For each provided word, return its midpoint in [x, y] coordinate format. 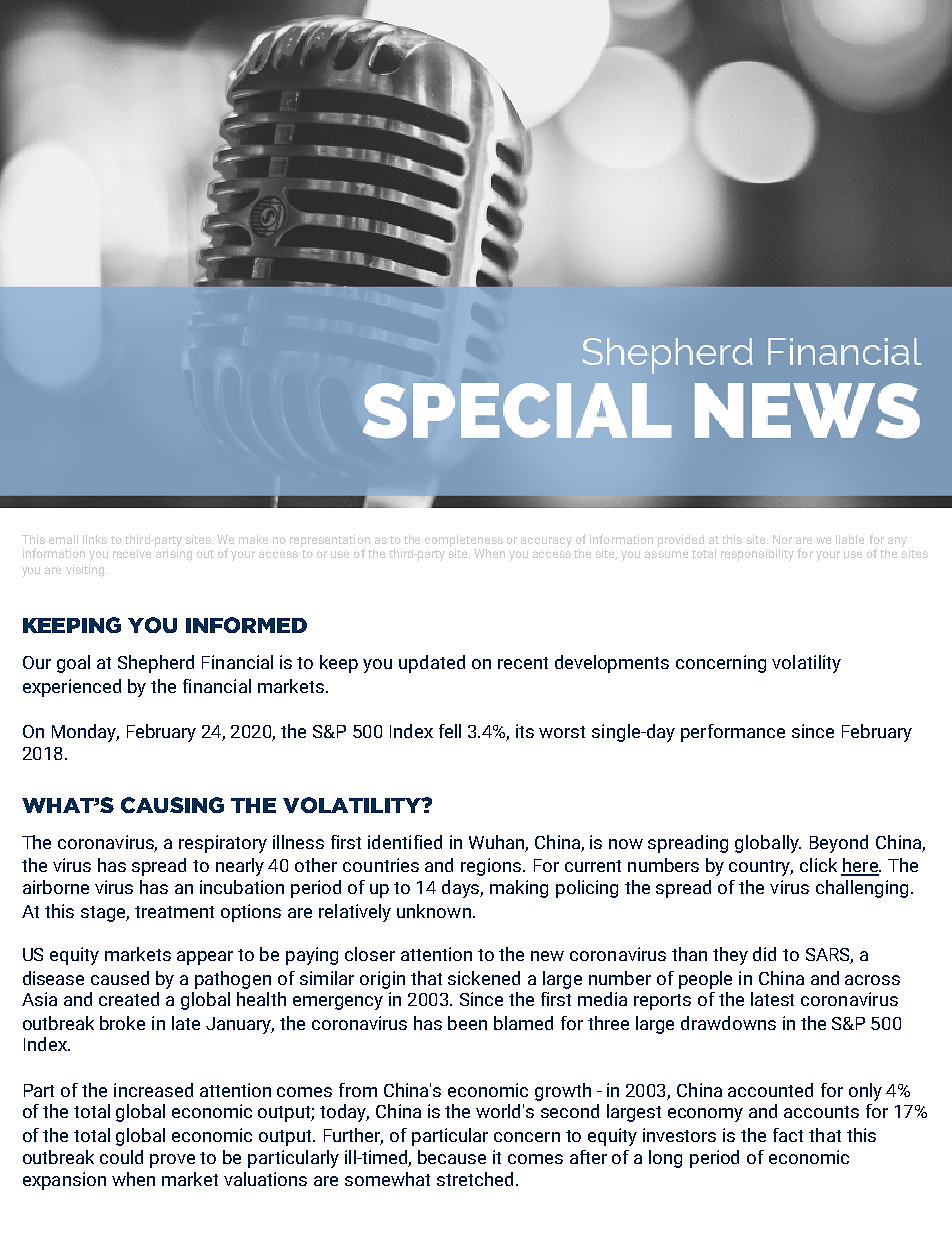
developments [612, 664]
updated [432, 664]
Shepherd [156, 664]
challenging [862, 889]
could [121, 1157]
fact [788, 1135]
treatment [174, 912]
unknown [434, 911]
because [452, 1157]
